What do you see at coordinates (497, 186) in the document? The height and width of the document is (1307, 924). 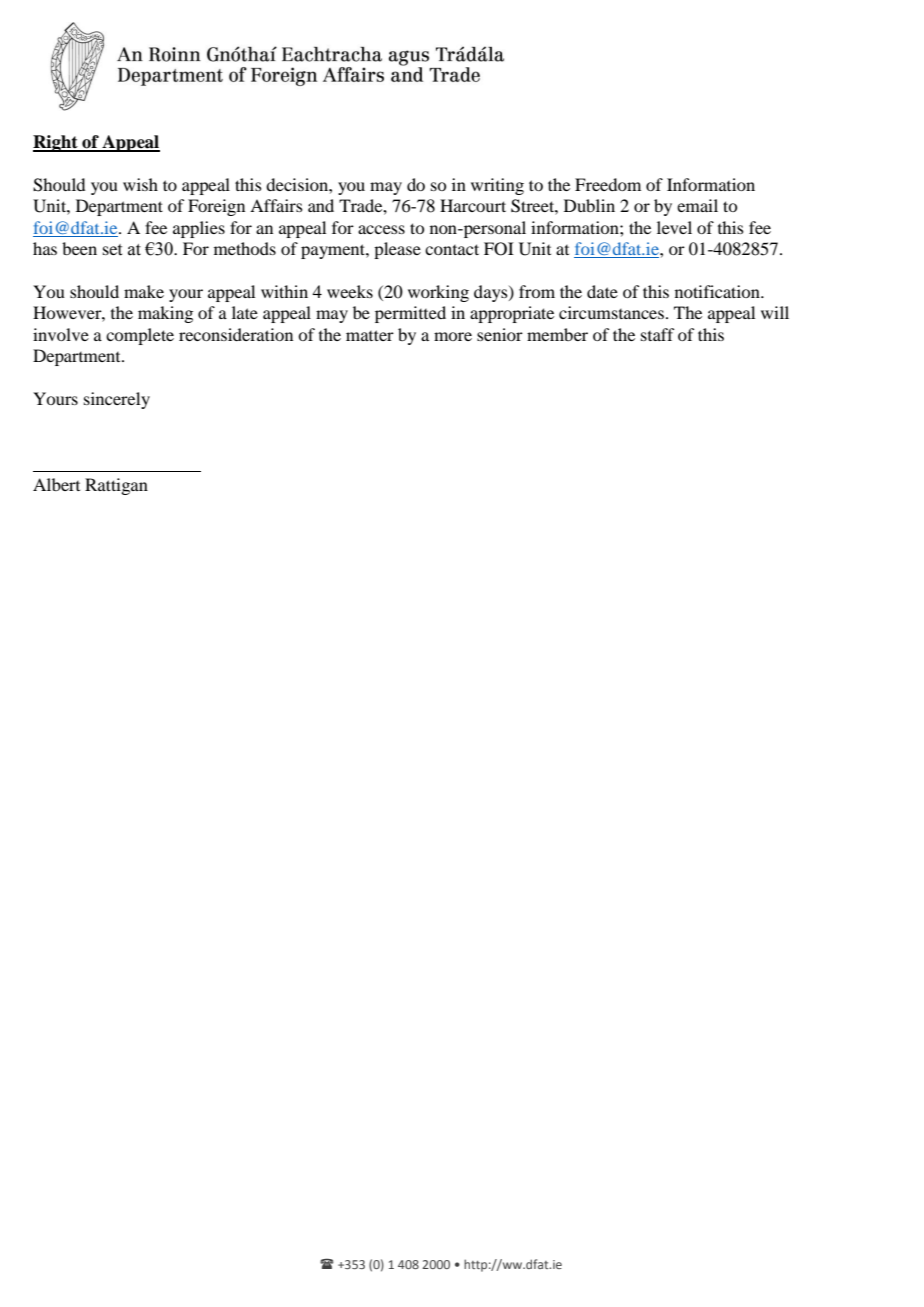 I see `writing` at bounding box center [497, 186].
